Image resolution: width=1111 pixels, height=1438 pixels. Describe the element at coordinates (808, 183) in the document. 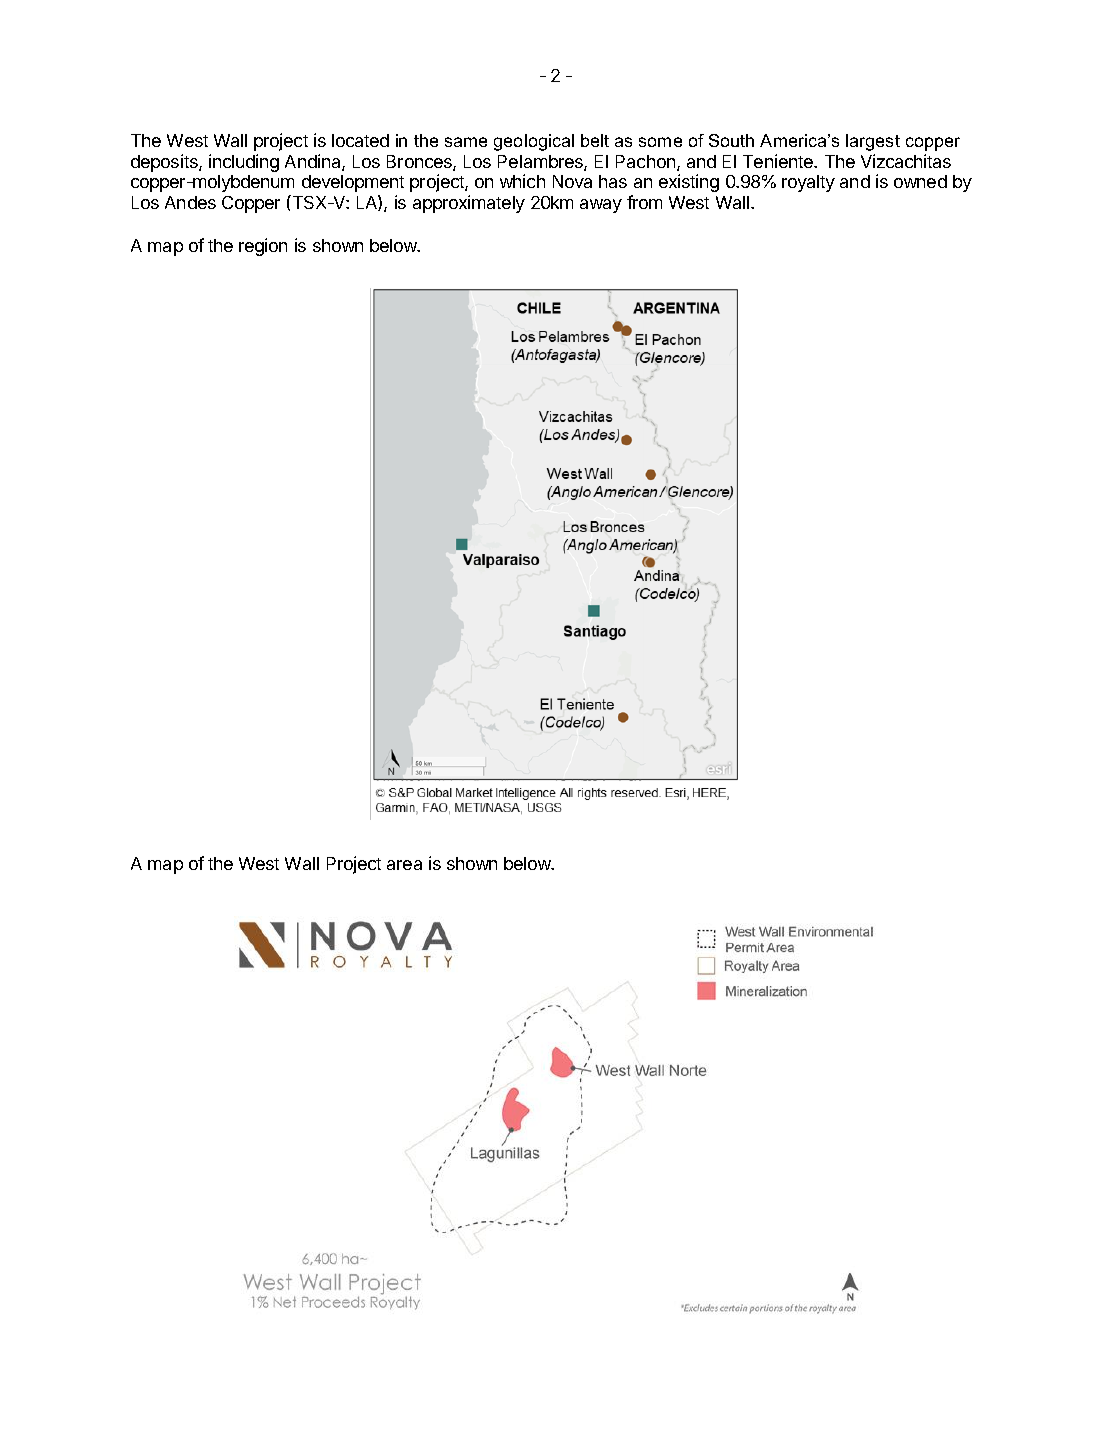

I see `royalty` at that location.
